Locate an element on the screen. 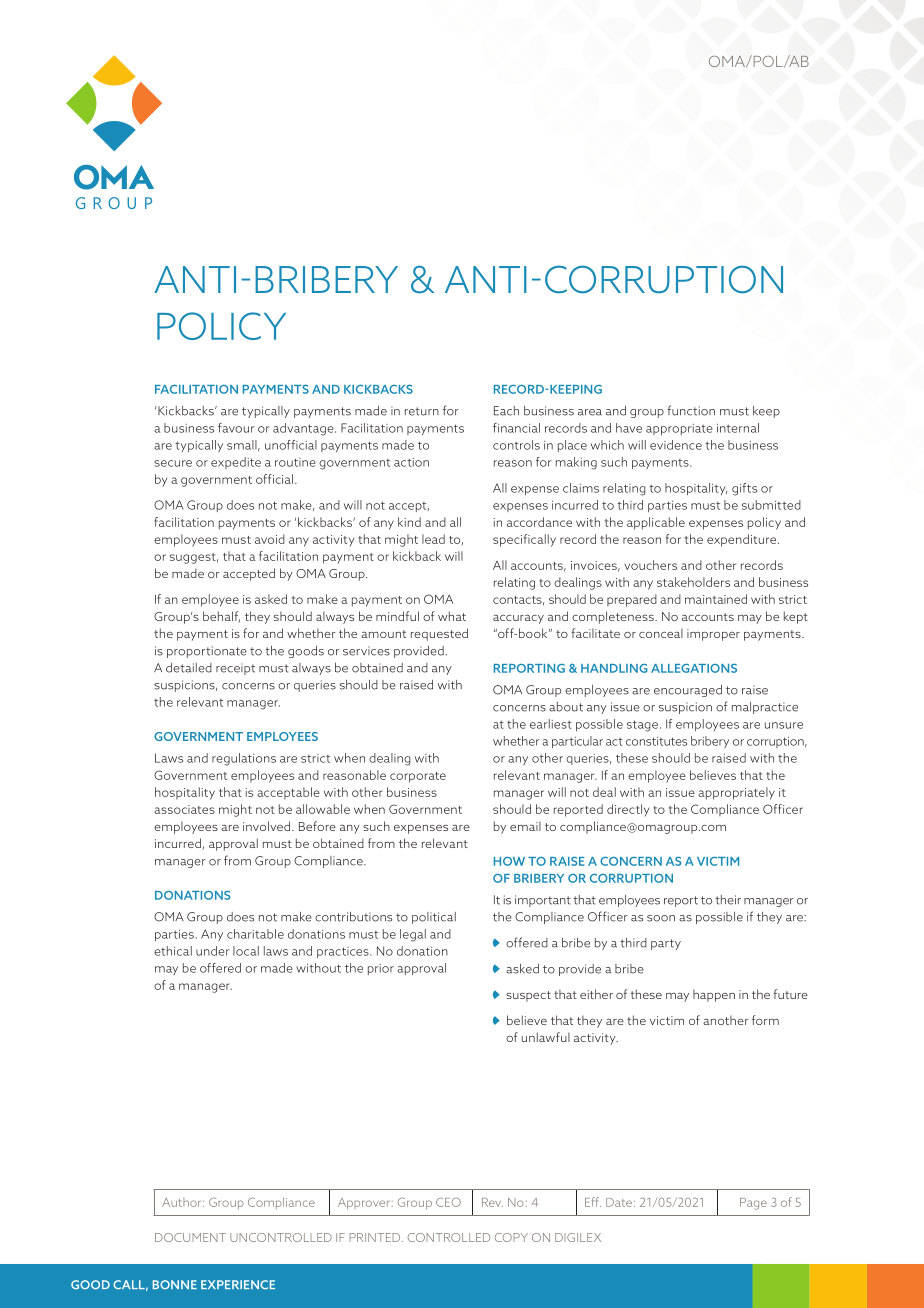 The image size is (924, 1308). EXPERIENCE is located at coordinates (238, 1285).
